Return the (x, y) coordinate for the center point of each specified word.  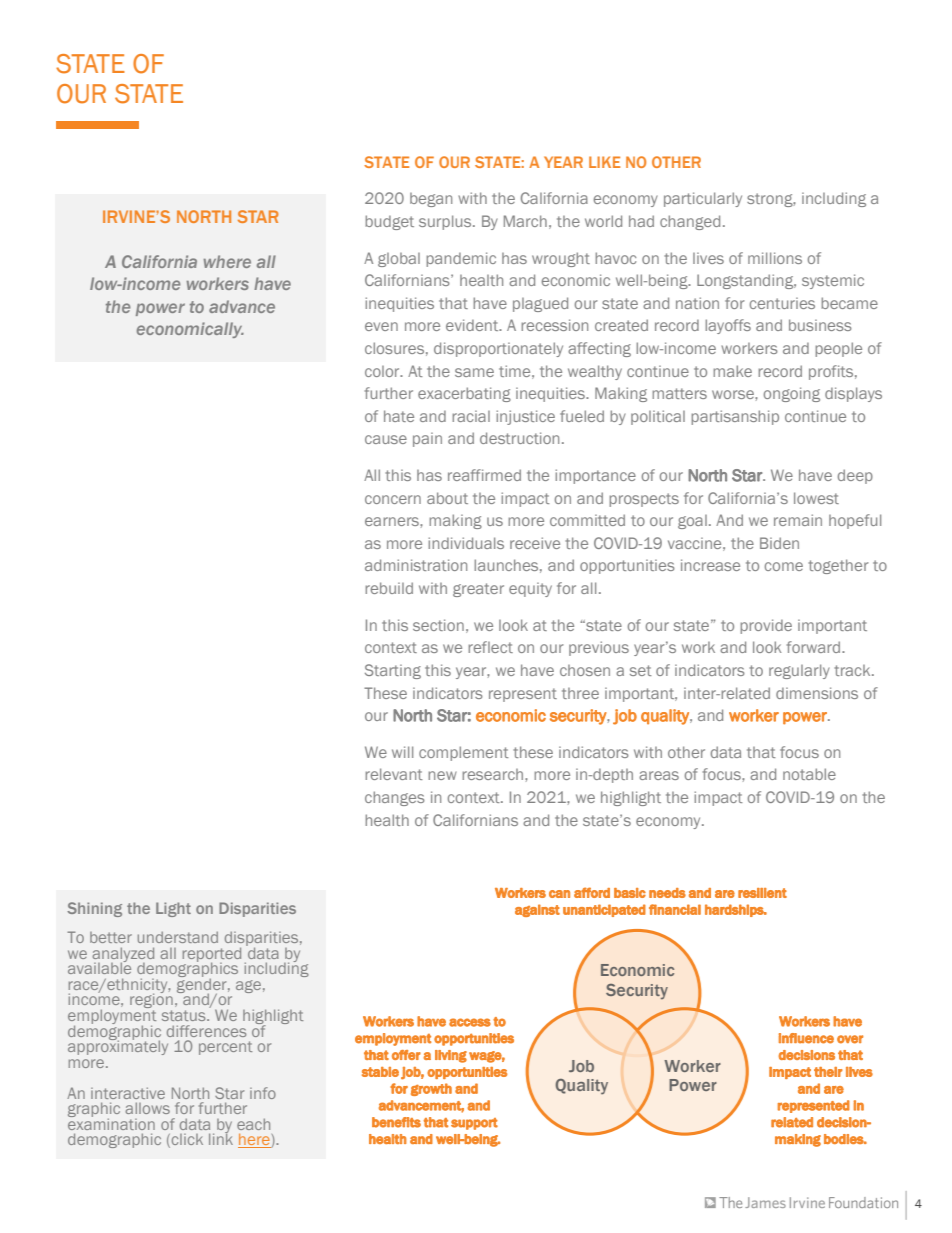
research (494, 774)
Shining (94, 909)
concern (393, 499)
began (431, 200)
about (447, 498)
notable (809, 774)
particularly (703, 199)
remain (798, 520)
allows (147, 1108)
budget (389, 222)
